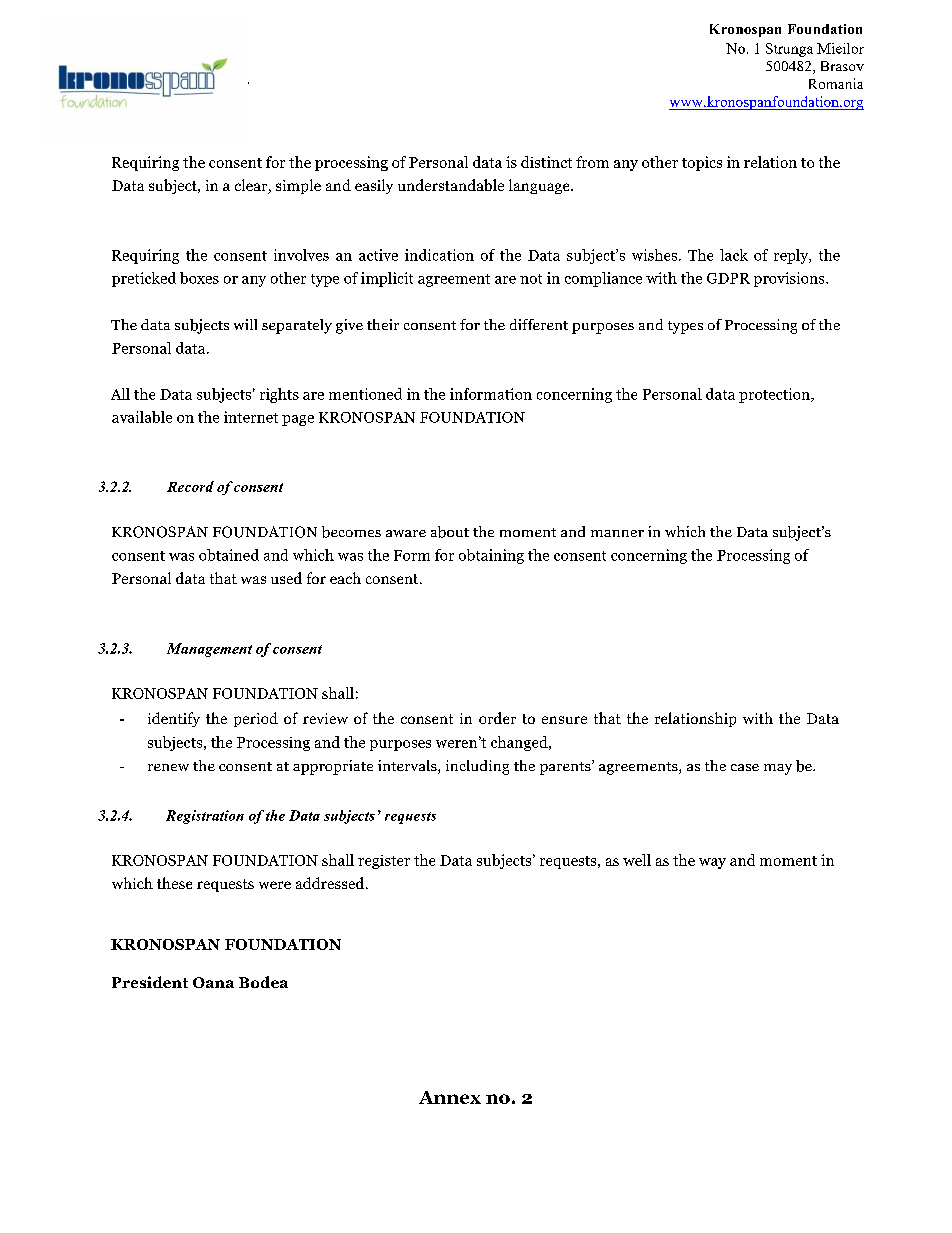  I want to click on Annex, so click(450, 1097).
